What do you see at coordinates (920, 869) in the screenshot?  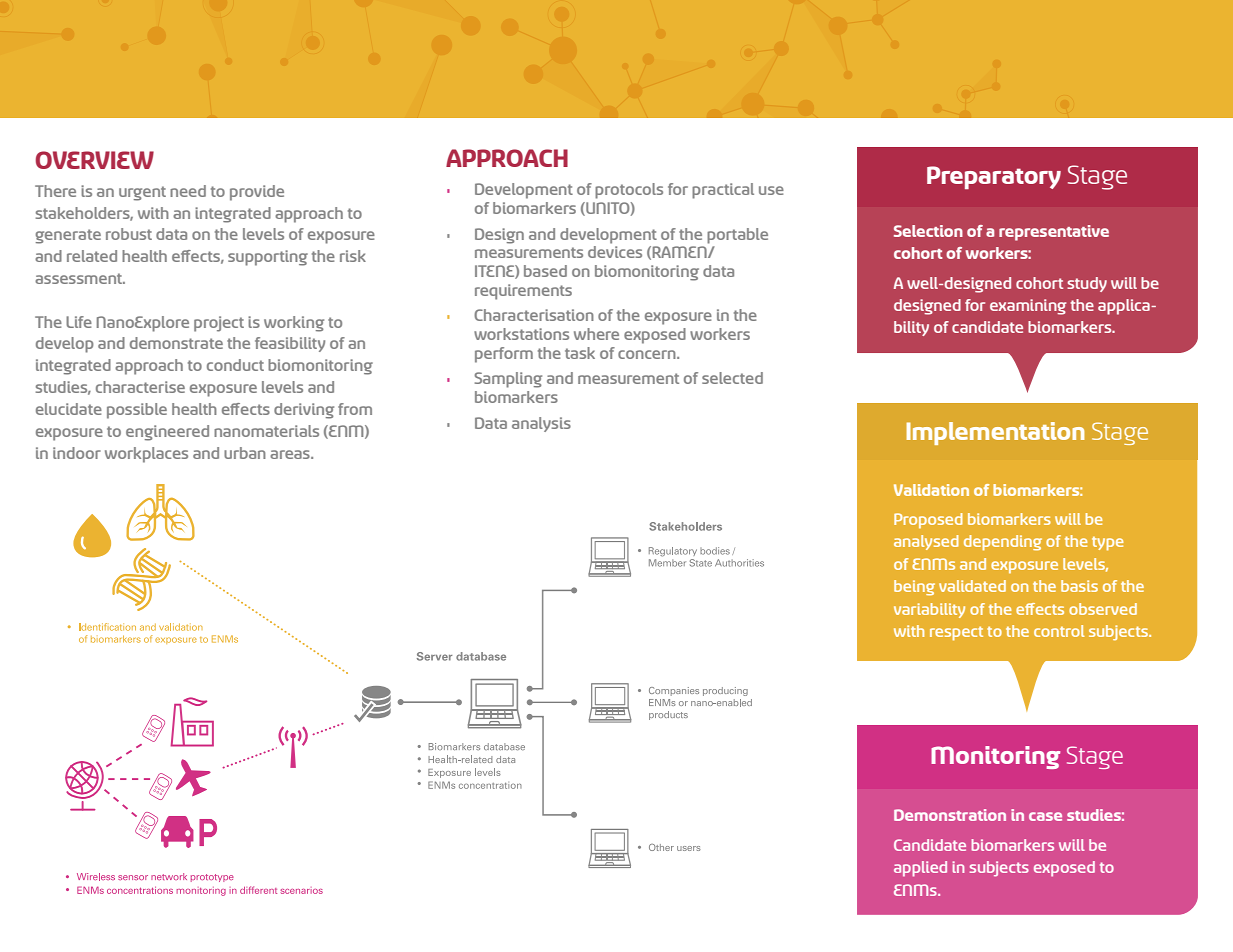 I see `applied` at bounding box center [920, 869].
